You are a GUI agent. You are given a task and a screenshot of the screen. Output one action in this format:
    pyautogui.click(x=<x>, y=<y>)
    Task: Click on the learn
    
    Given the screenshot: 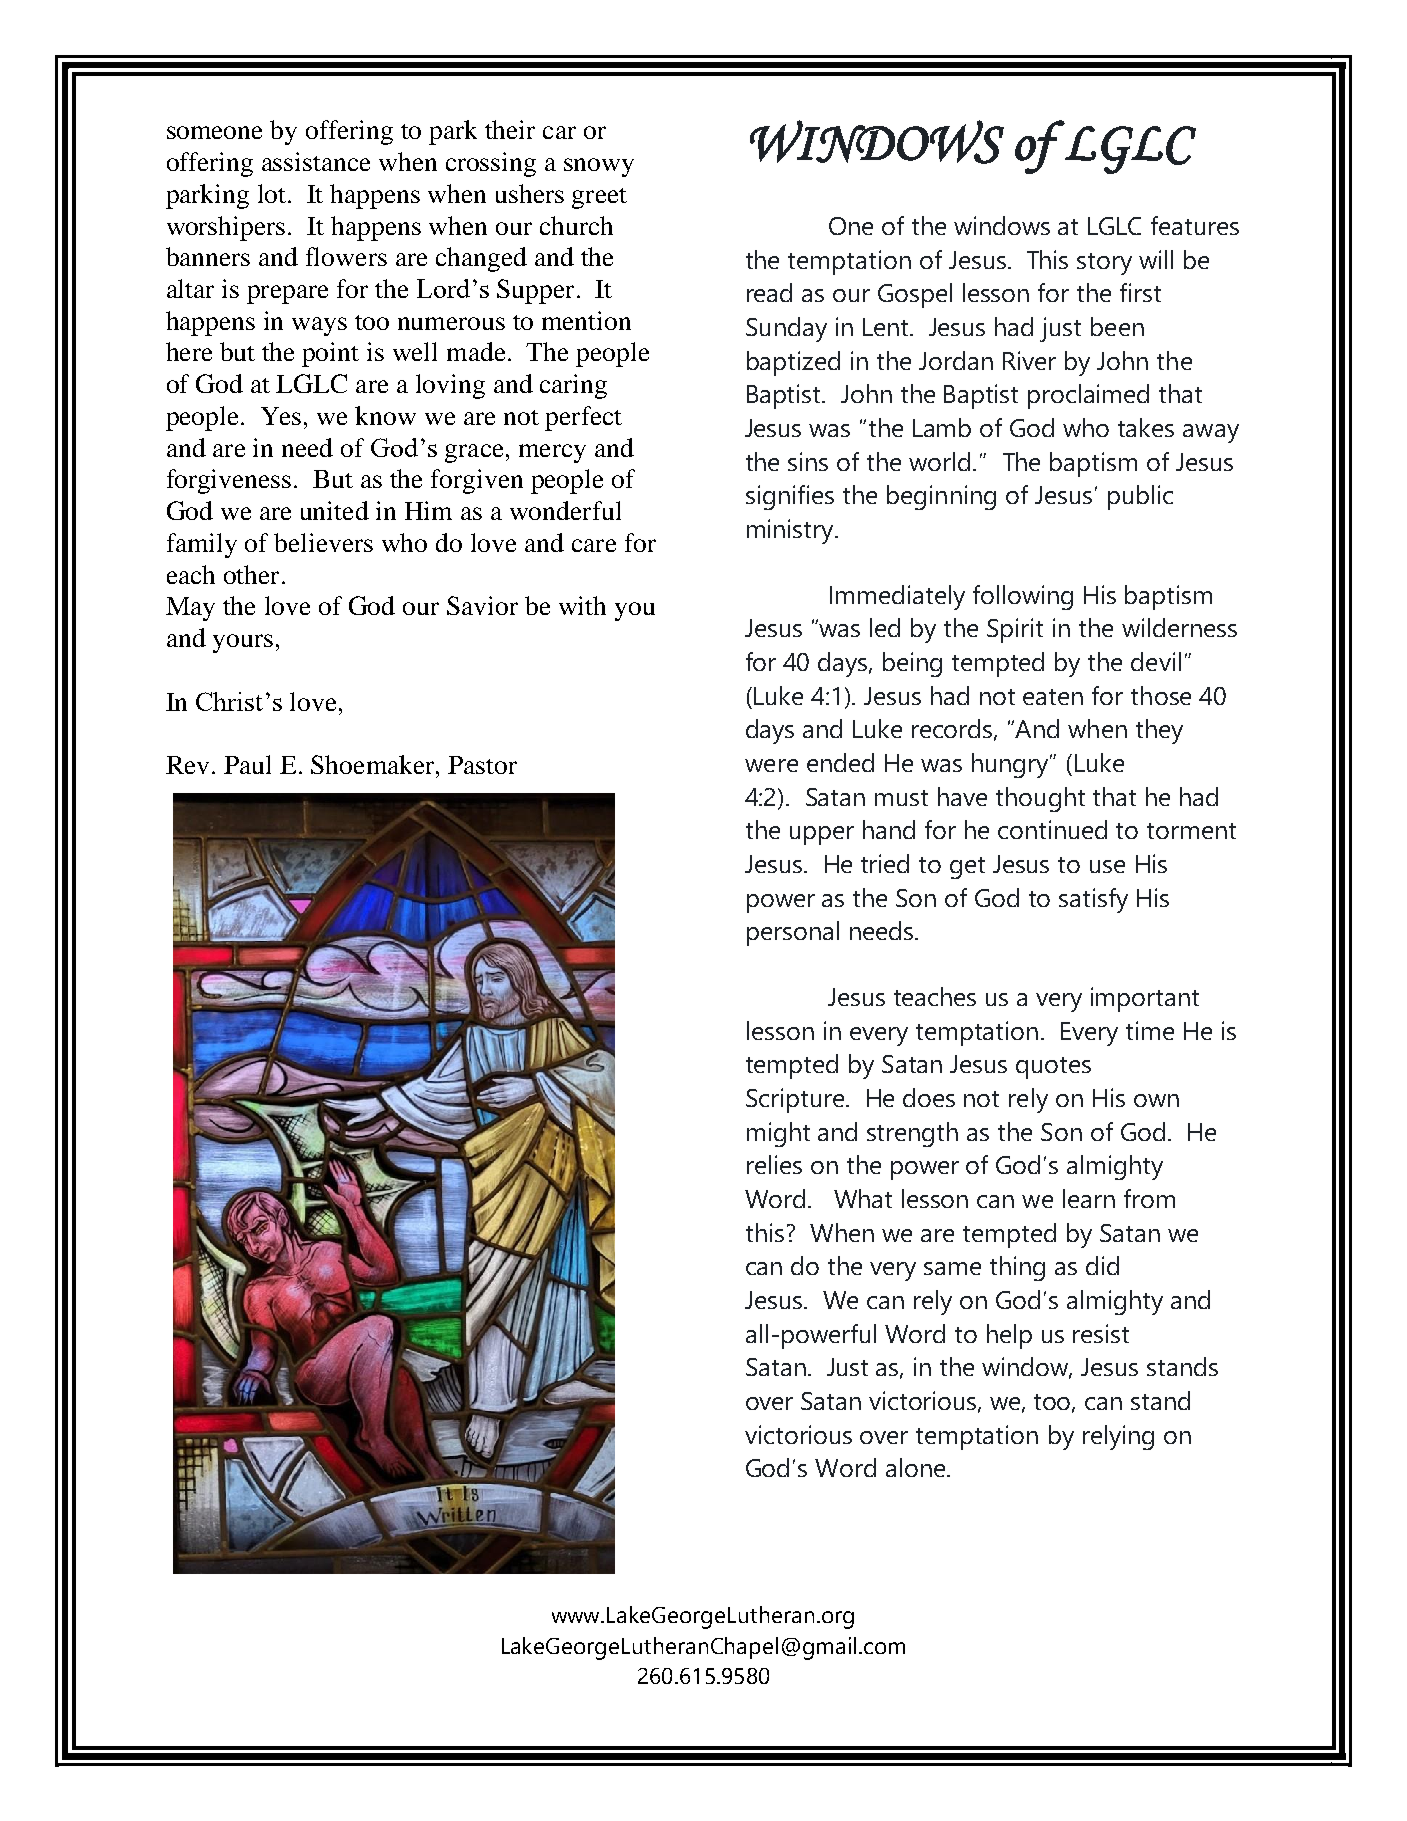 What is the action you would take?
    pyautogui.click(x=1089, y=1198)
